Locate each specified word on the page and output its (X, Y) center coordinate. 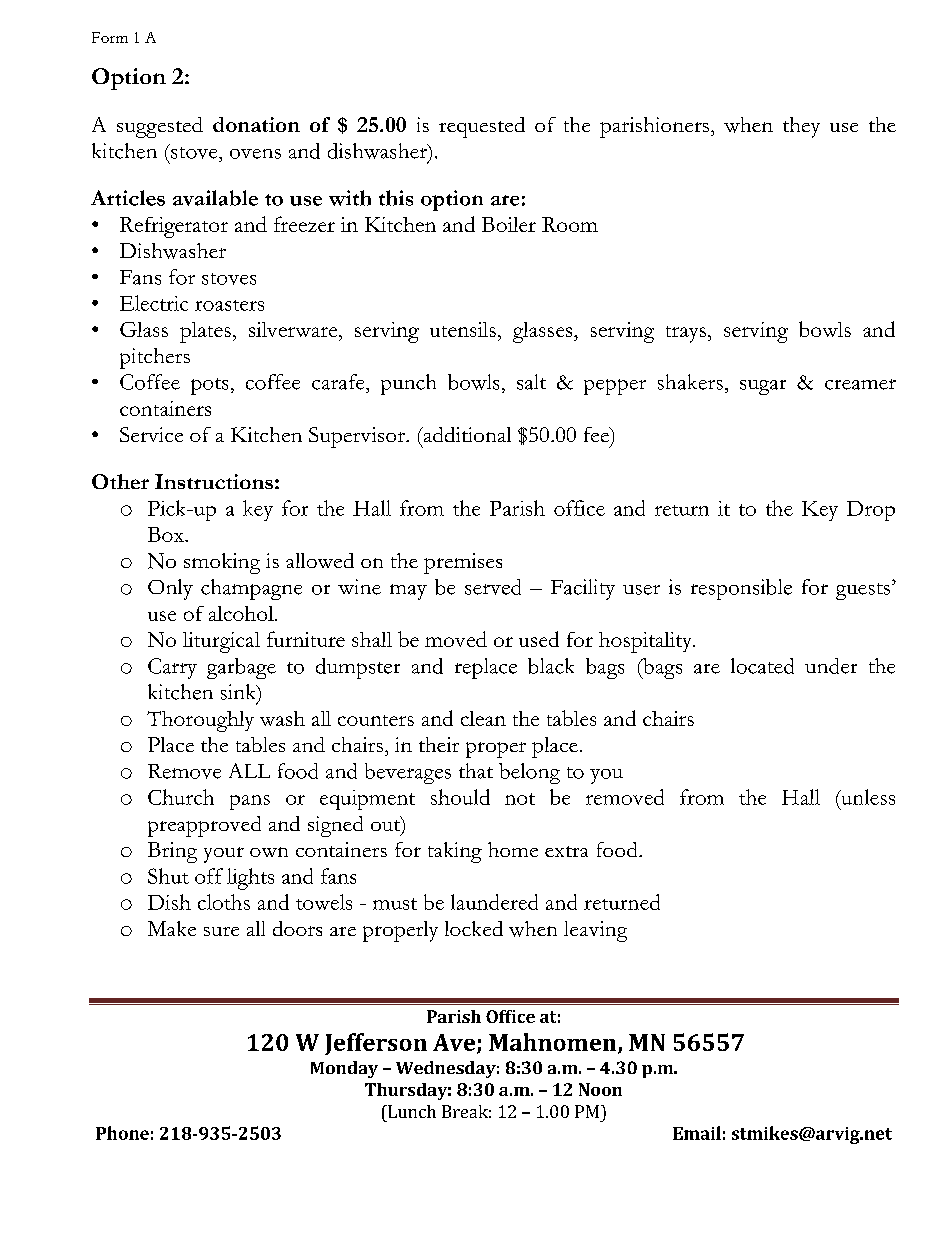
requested (482, 127)
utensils (463, 329)
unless (867, 797)
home (513, 849)
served (493, 587)
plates (205, 332)
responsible (741, 589)
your (224, 855)
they (801, 127)
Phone (122, 1133)
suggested (160, 127)
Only (170, 589)
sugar (763, 387)
